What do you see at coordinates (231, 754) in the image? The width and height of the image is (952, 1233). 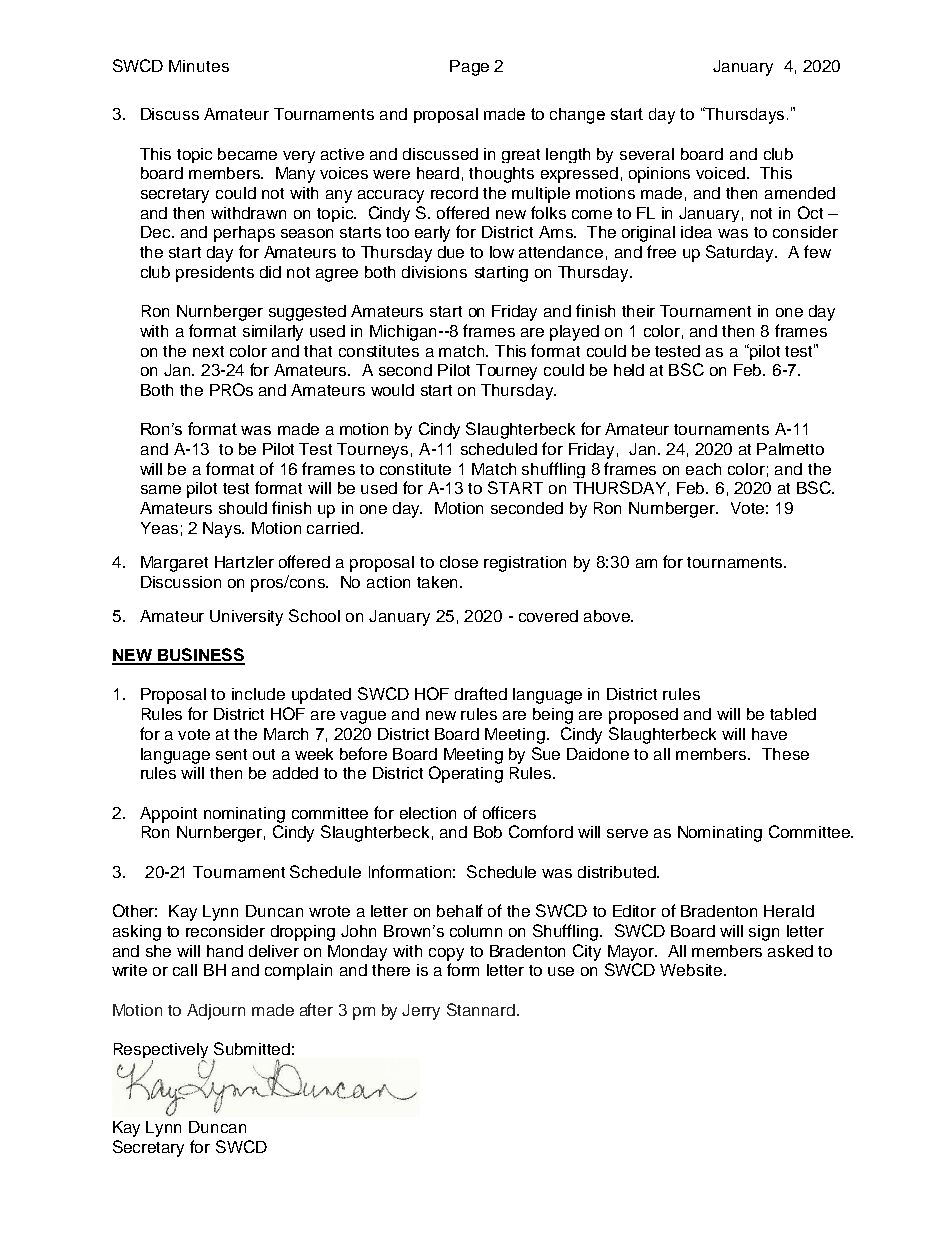 I see `sent` at bounding box center [231, 754].
